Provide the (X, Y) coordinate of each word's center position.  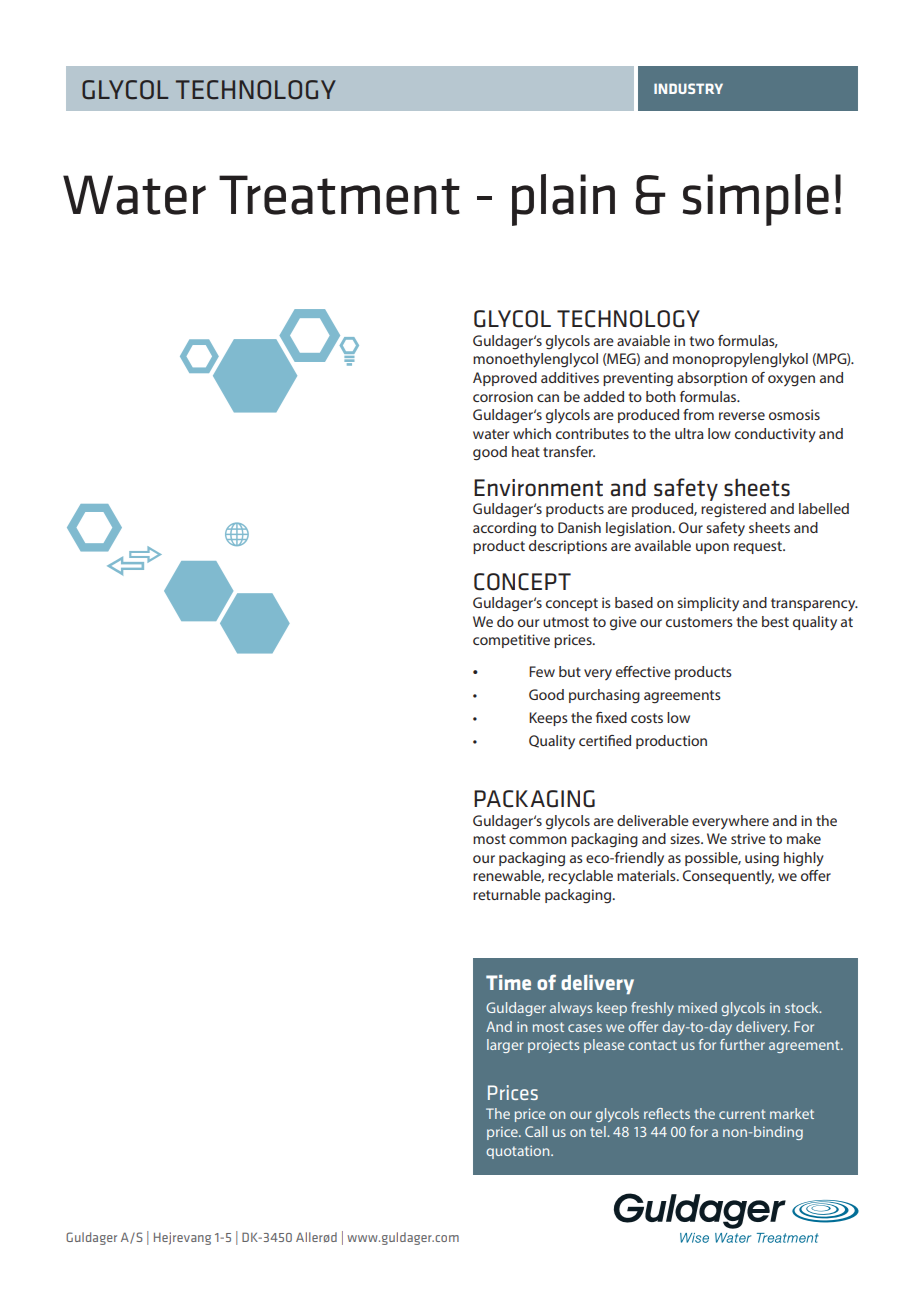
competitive (511, 641)
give (623, 623)
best (775, 621)
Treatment (339, 195)
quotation (519, 1152)
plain (563, 200)
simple (756, 200)
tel (599, 1131)
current (742, 1114)
